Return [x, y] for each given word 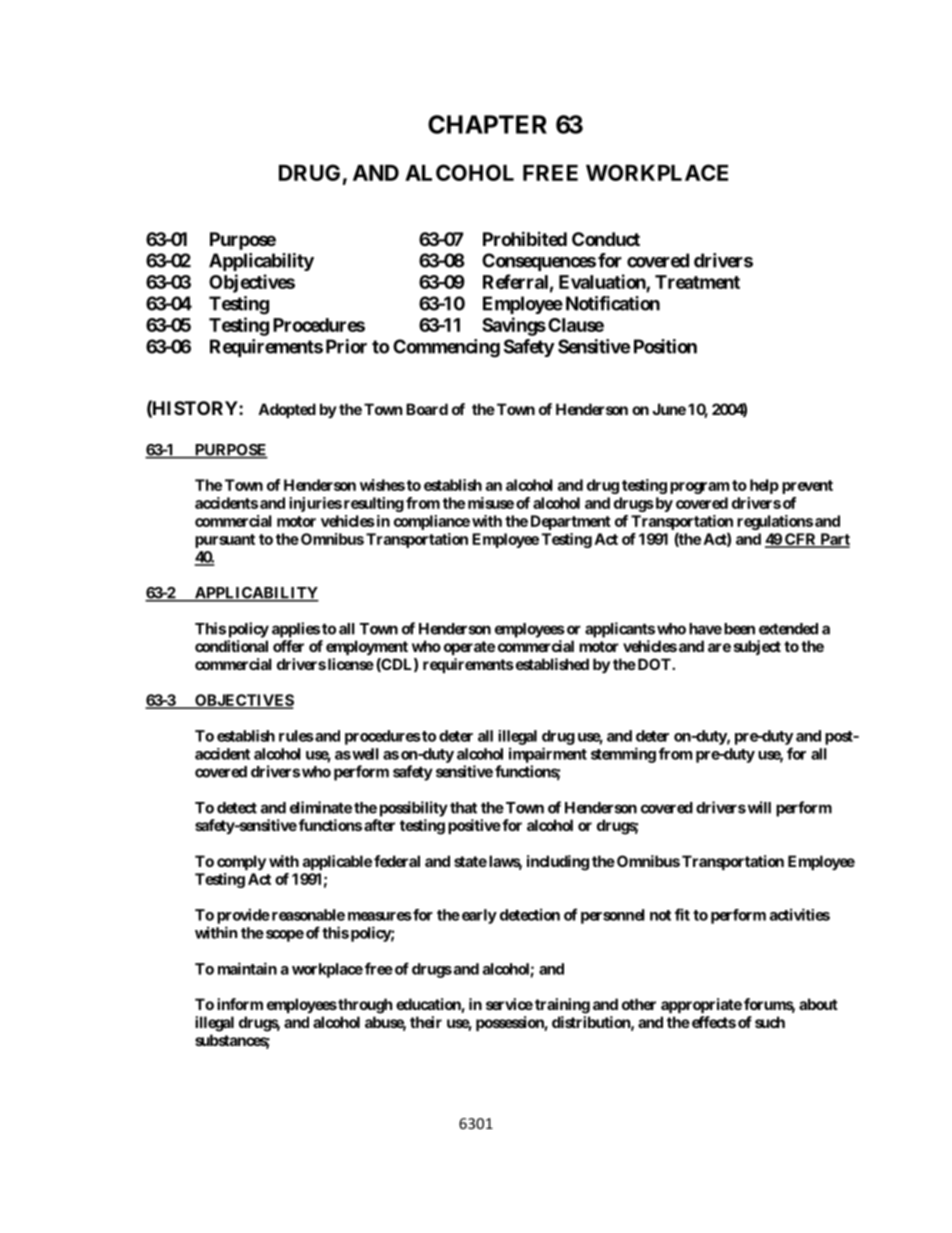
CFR [801, 540]
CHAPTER [487, 124]
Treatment [697, 282]
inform [240, 1004]
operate [469, 648]
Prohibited [525, 238]
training [562, 1006]
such [770, 1022]
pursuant [225, 541]
